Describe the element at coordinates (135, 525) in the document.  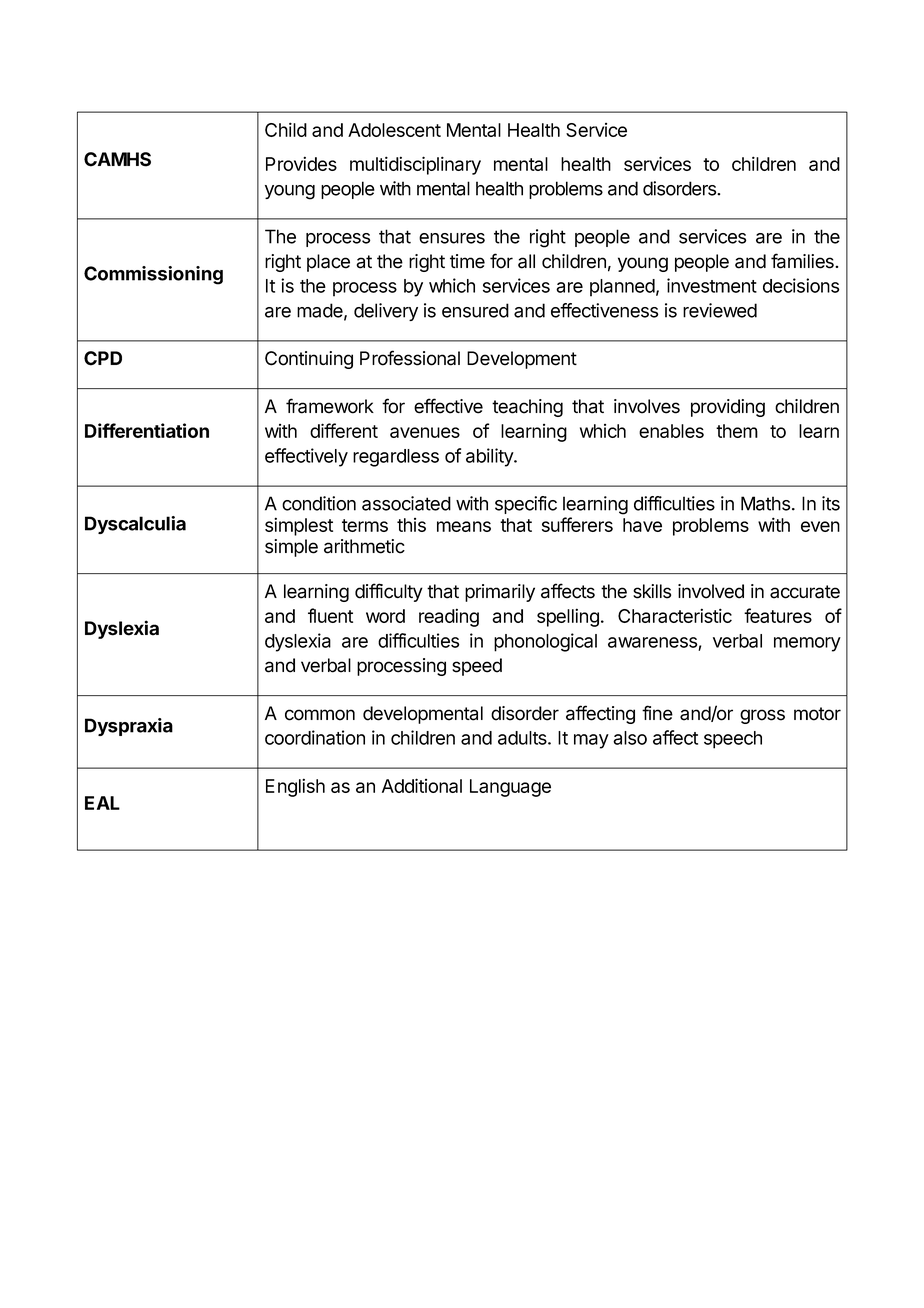
I see `Dyscalculia` at that location.
